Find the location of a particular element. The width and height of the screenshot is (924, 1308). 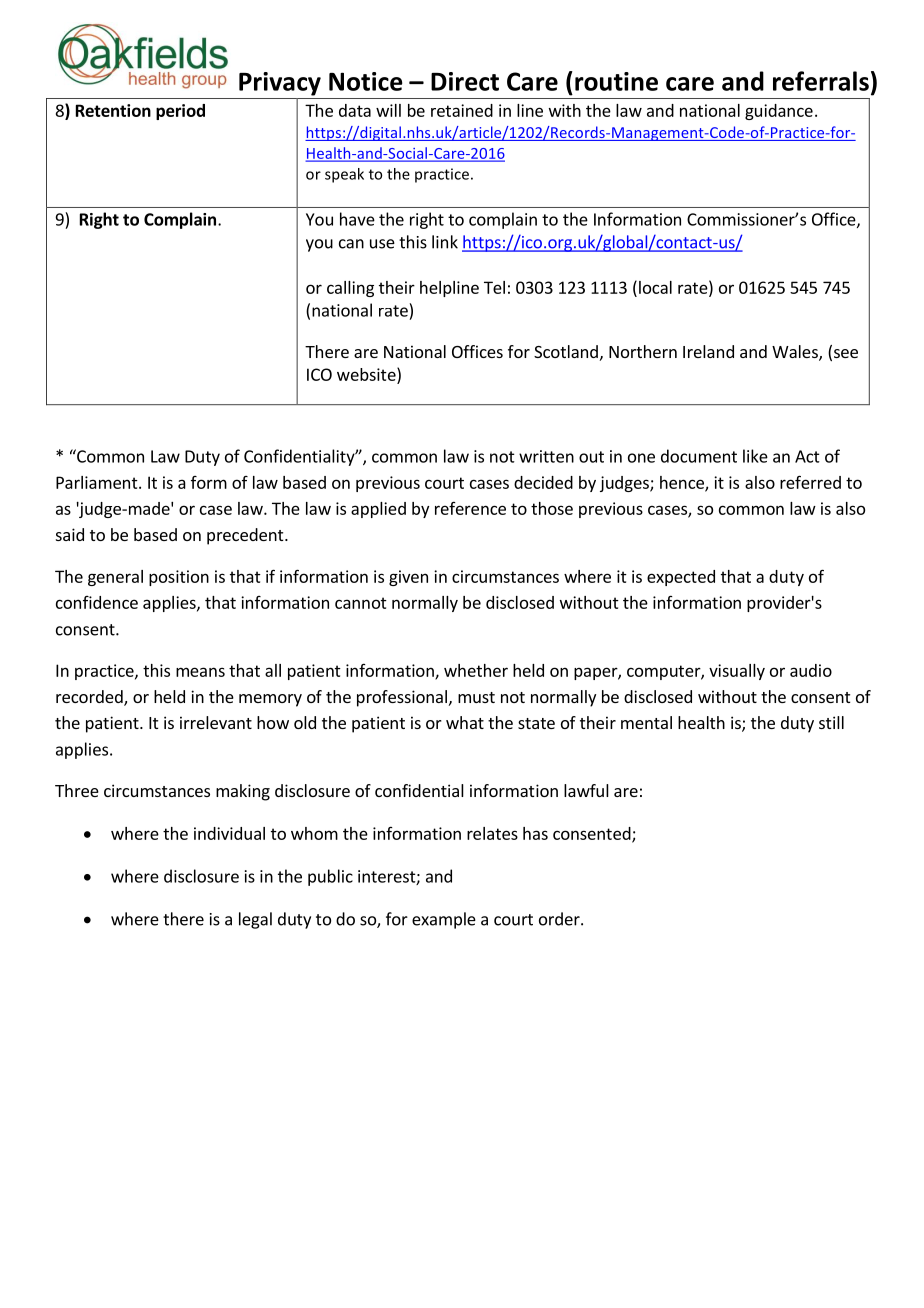

example is located at coordinates (444, 920).
